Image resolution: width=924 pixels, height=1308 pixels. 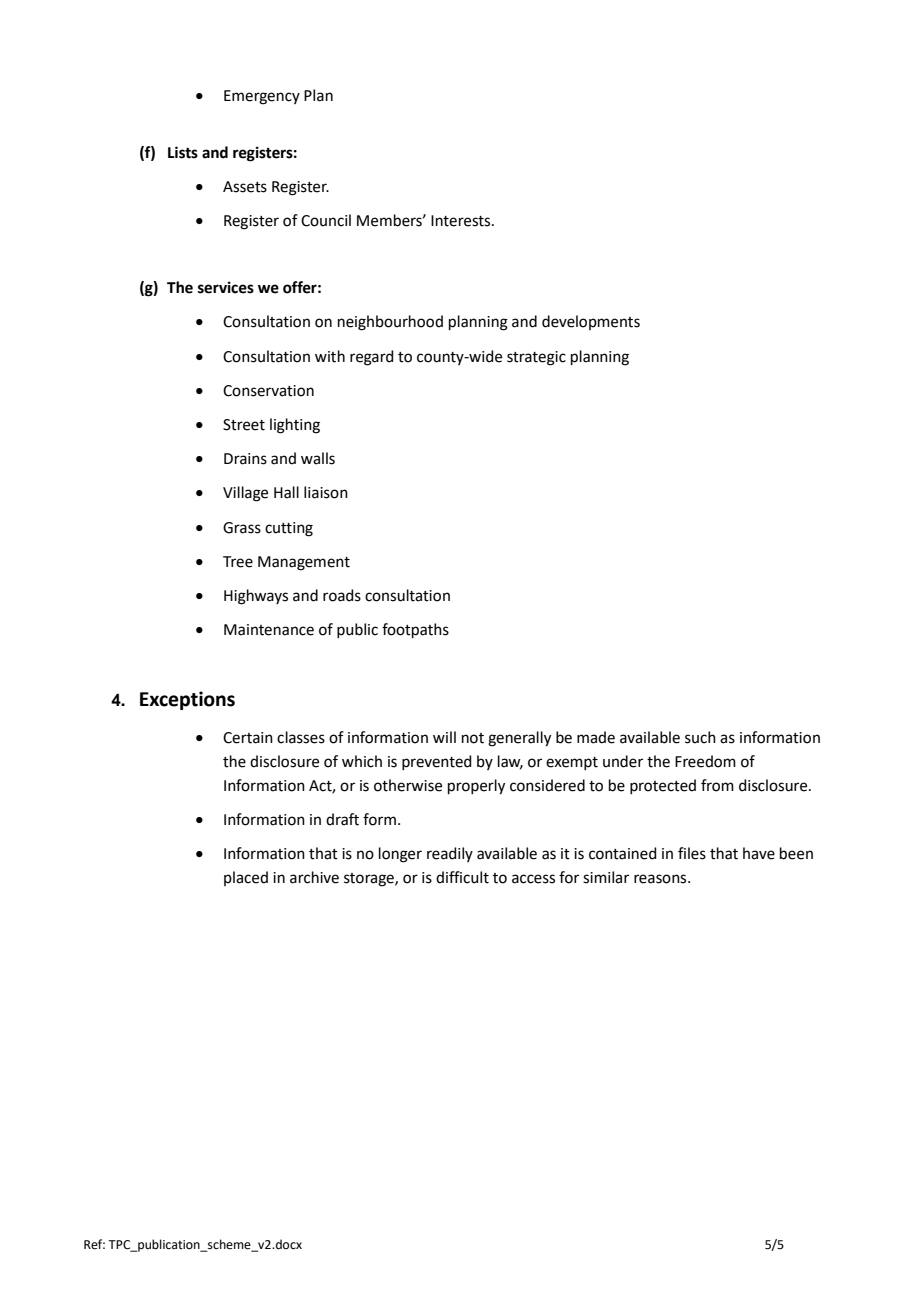 I want to click on such, so click(x=700, y=737).
